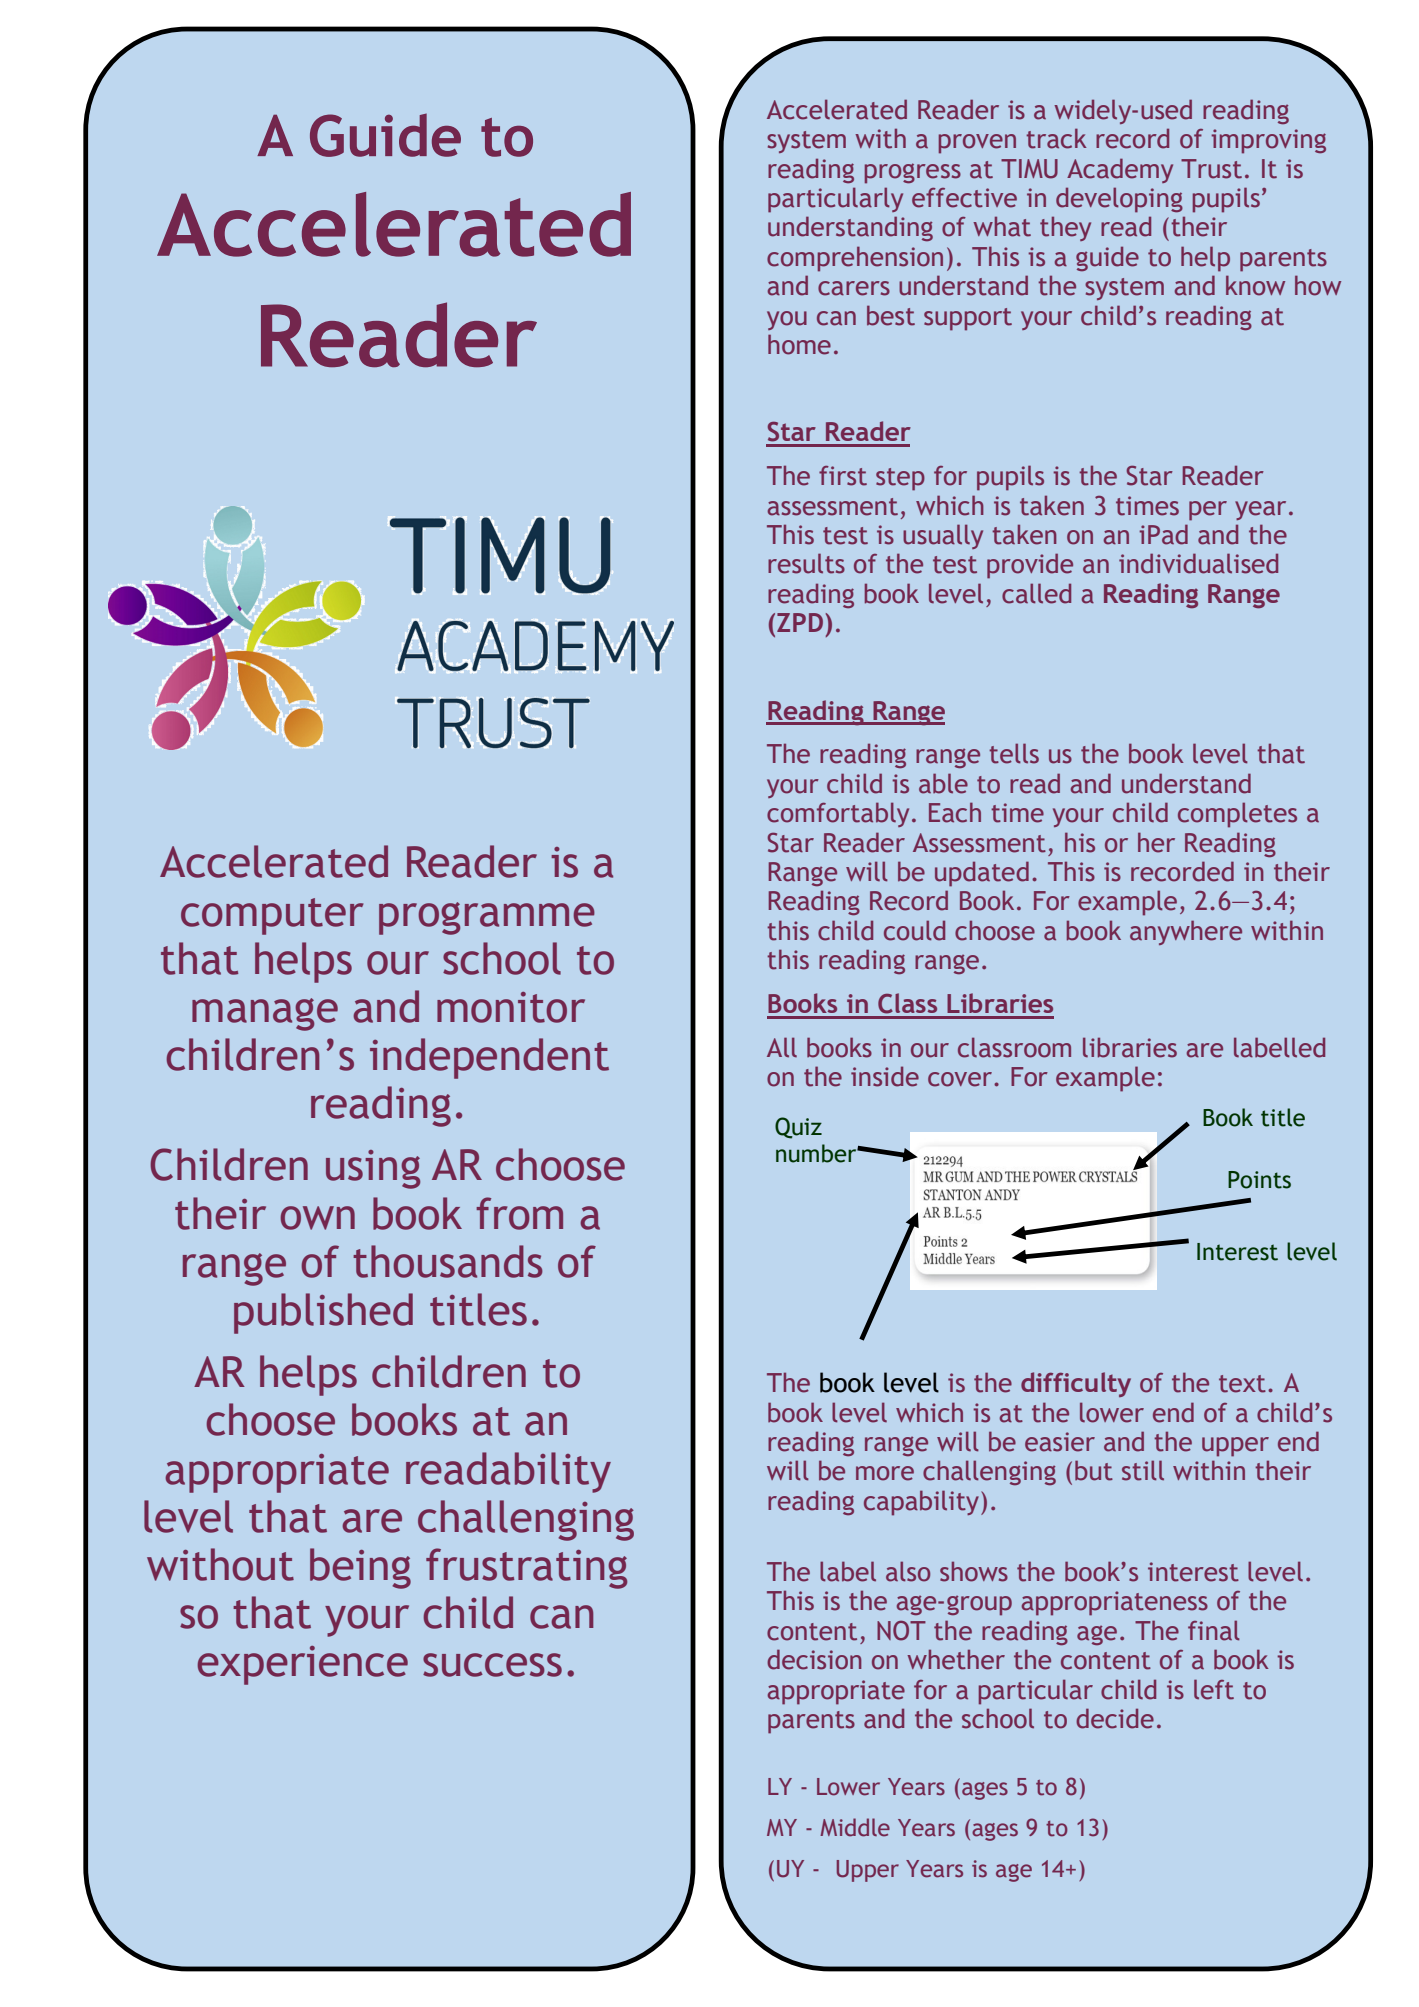 The height and width of the screenshot is (2007, 1419). I want to click on anywhere, so click(1186, 932).
